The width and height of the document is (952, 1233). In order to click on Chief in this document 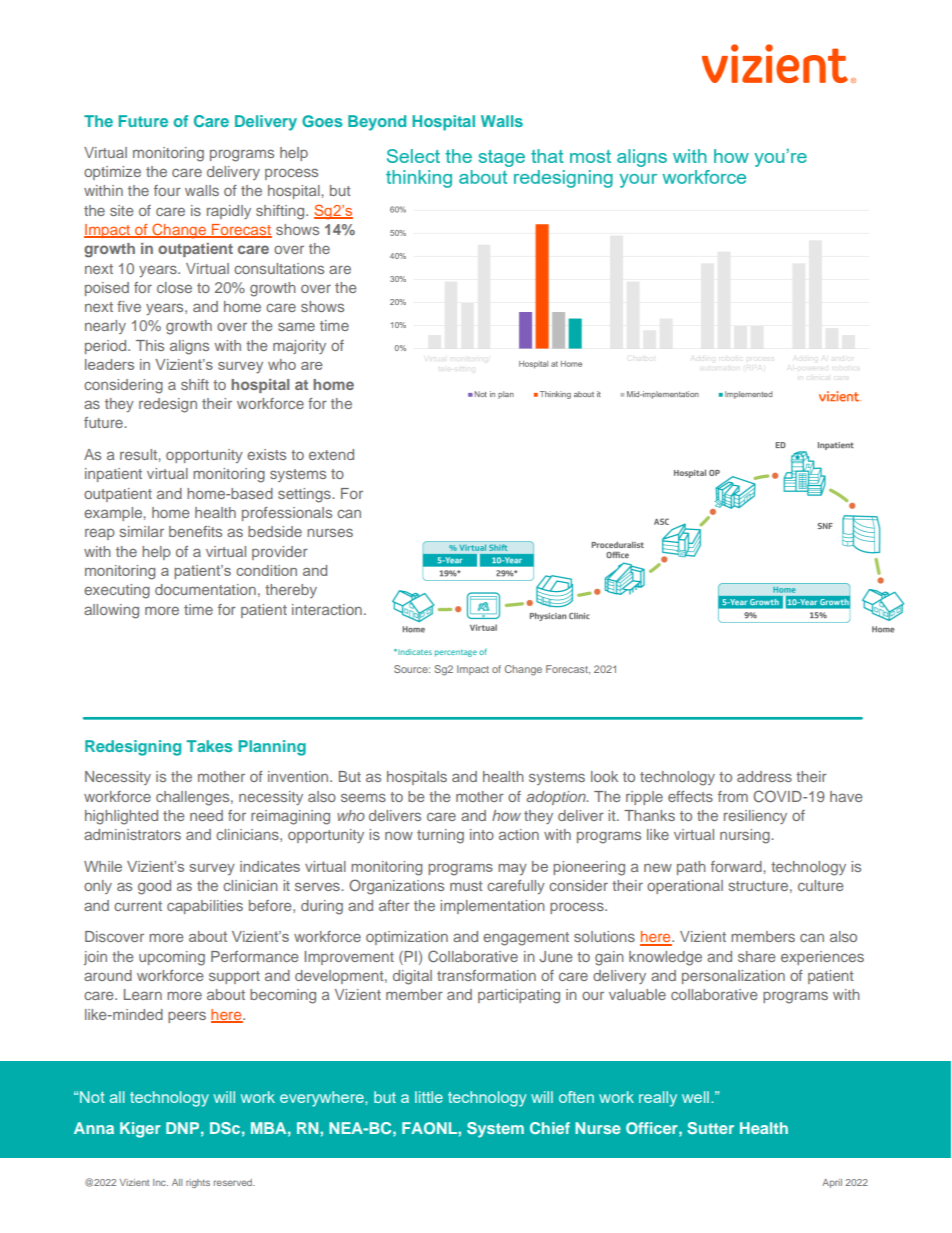, I will do `click(550, 1128)`.
